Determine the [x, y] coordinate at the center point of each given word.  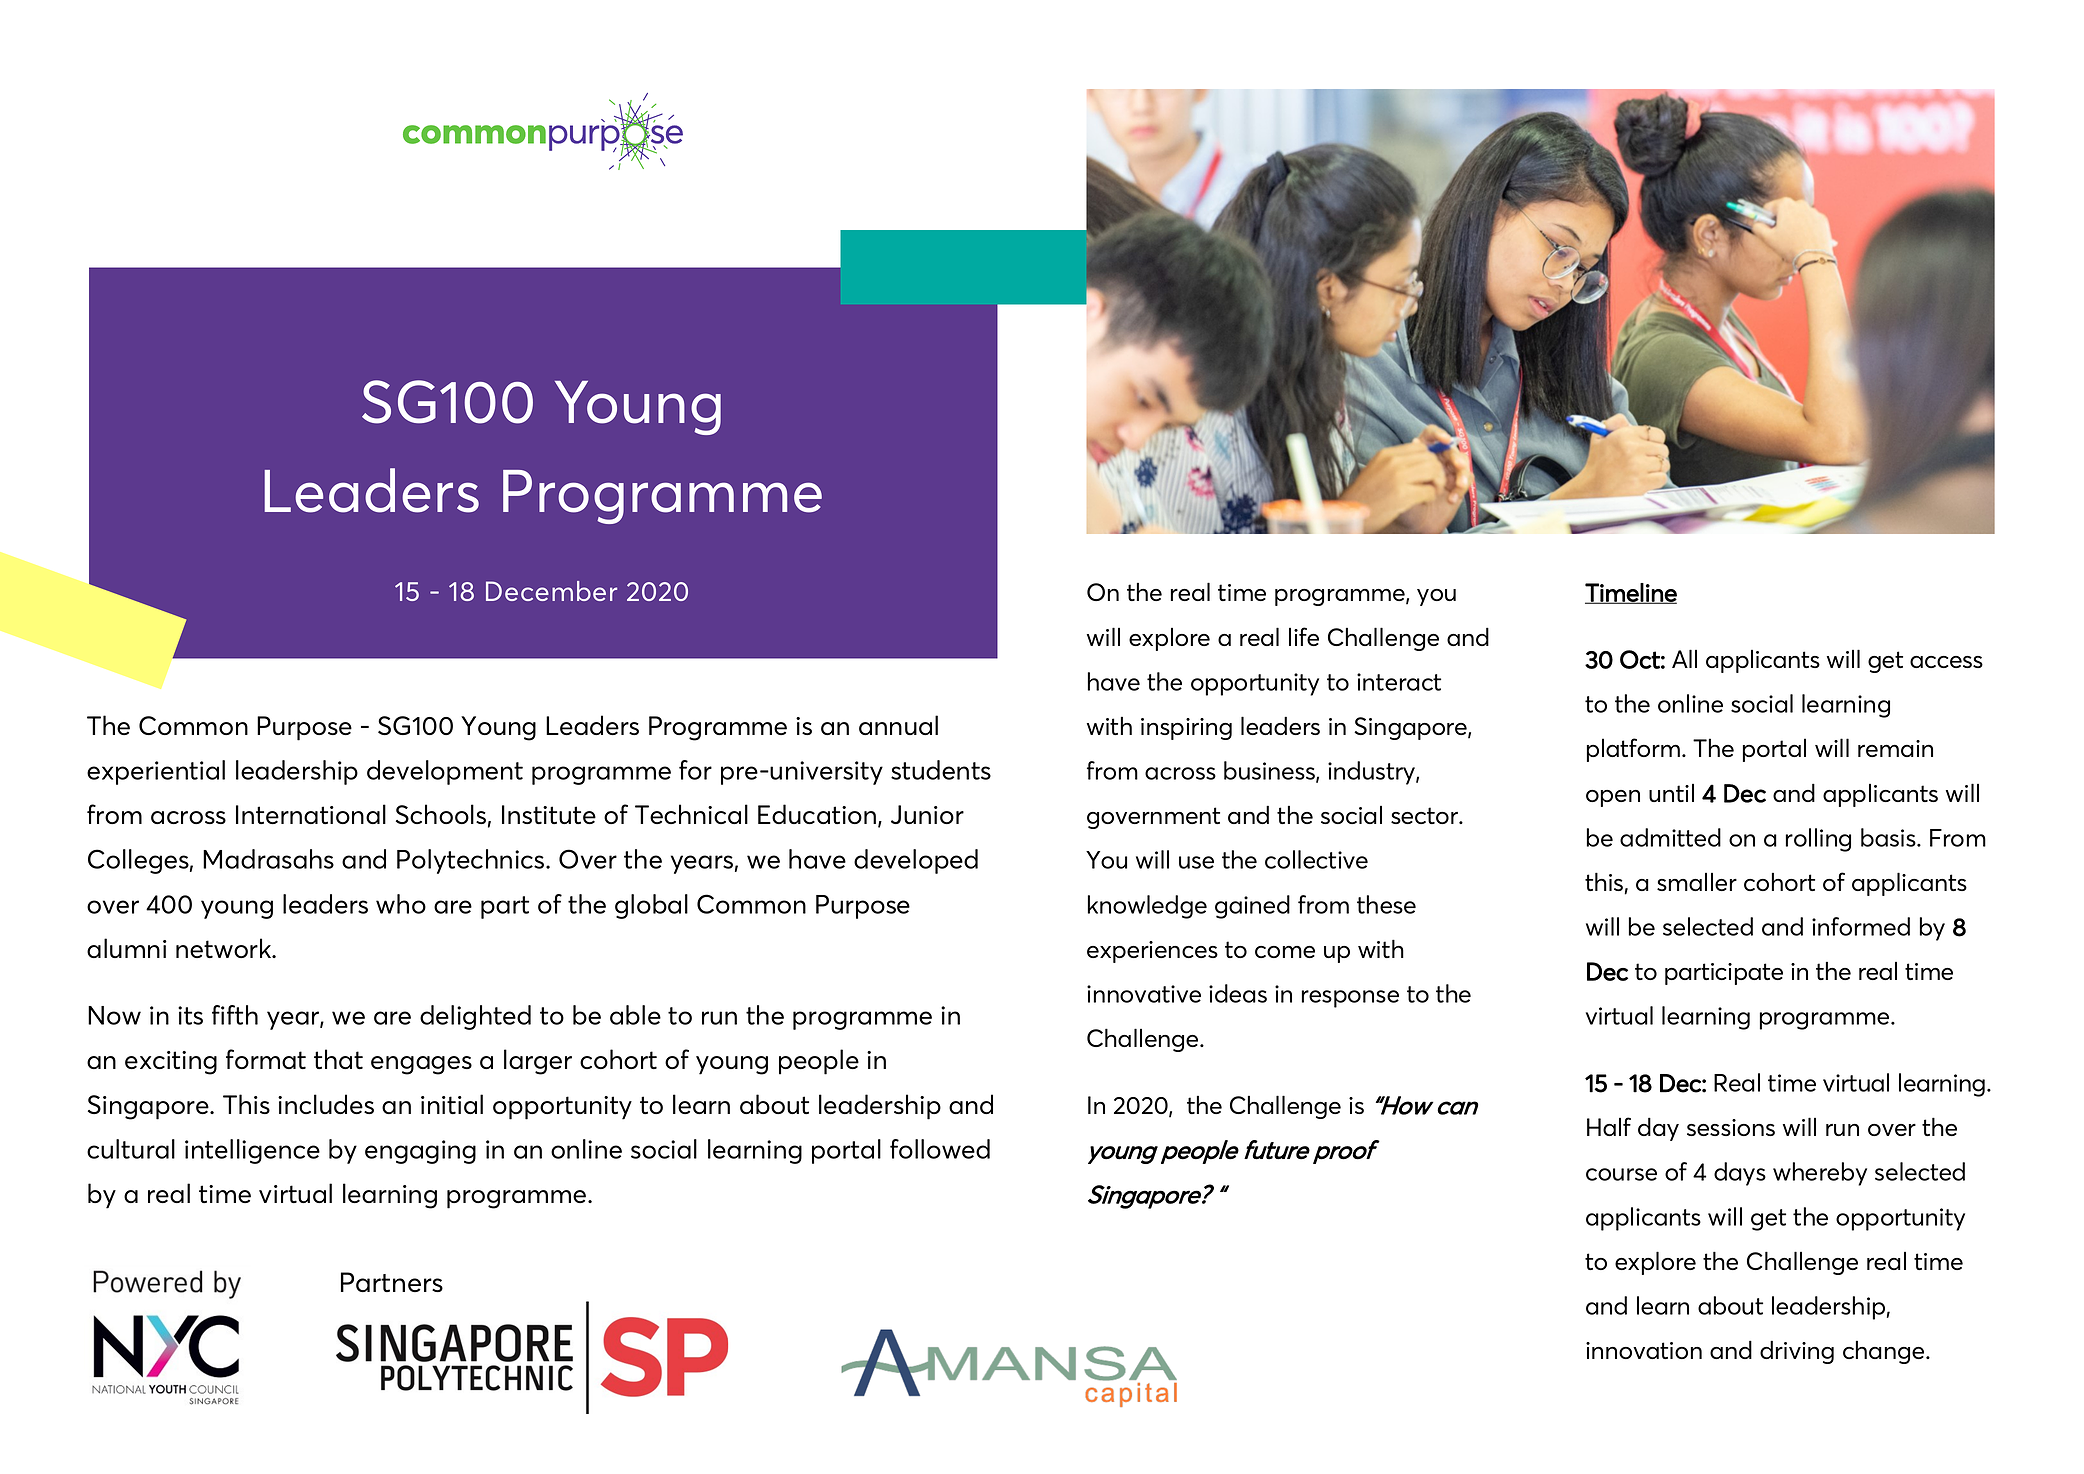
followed [940, 1149]
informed [1861, 926]
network [225, 948]
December [551, 591]
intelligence [252, 1151]
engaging [420, 1152]
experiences [1152, 952]
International [311, 814]
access [1946, 662]
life [1304, 636]
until [1671, 793]
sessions [1731, 1127]
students [941, 770]
